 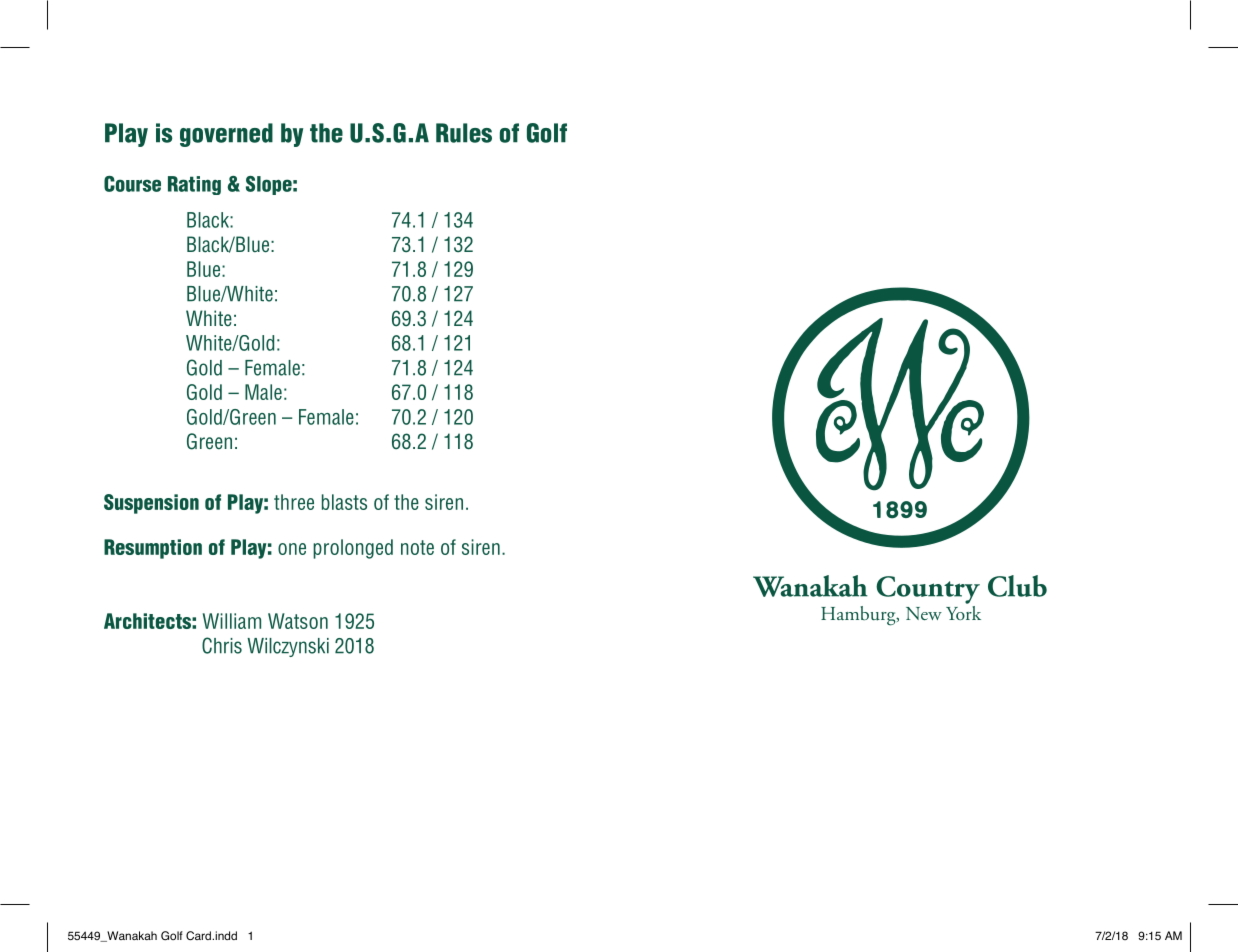 I want to click on Suspension, so click(x=151, y=504).
